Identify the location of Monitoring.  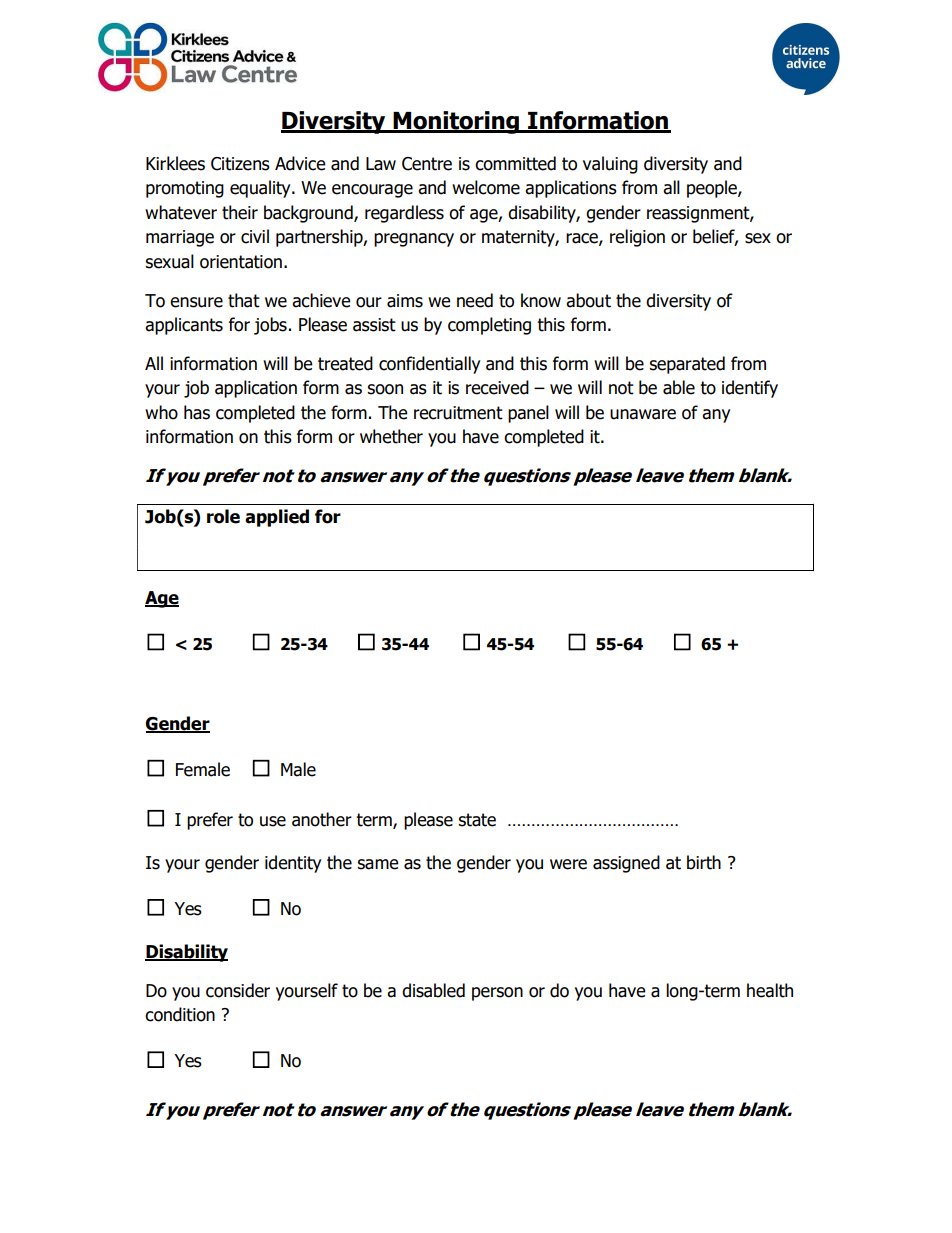
(456, 122).
